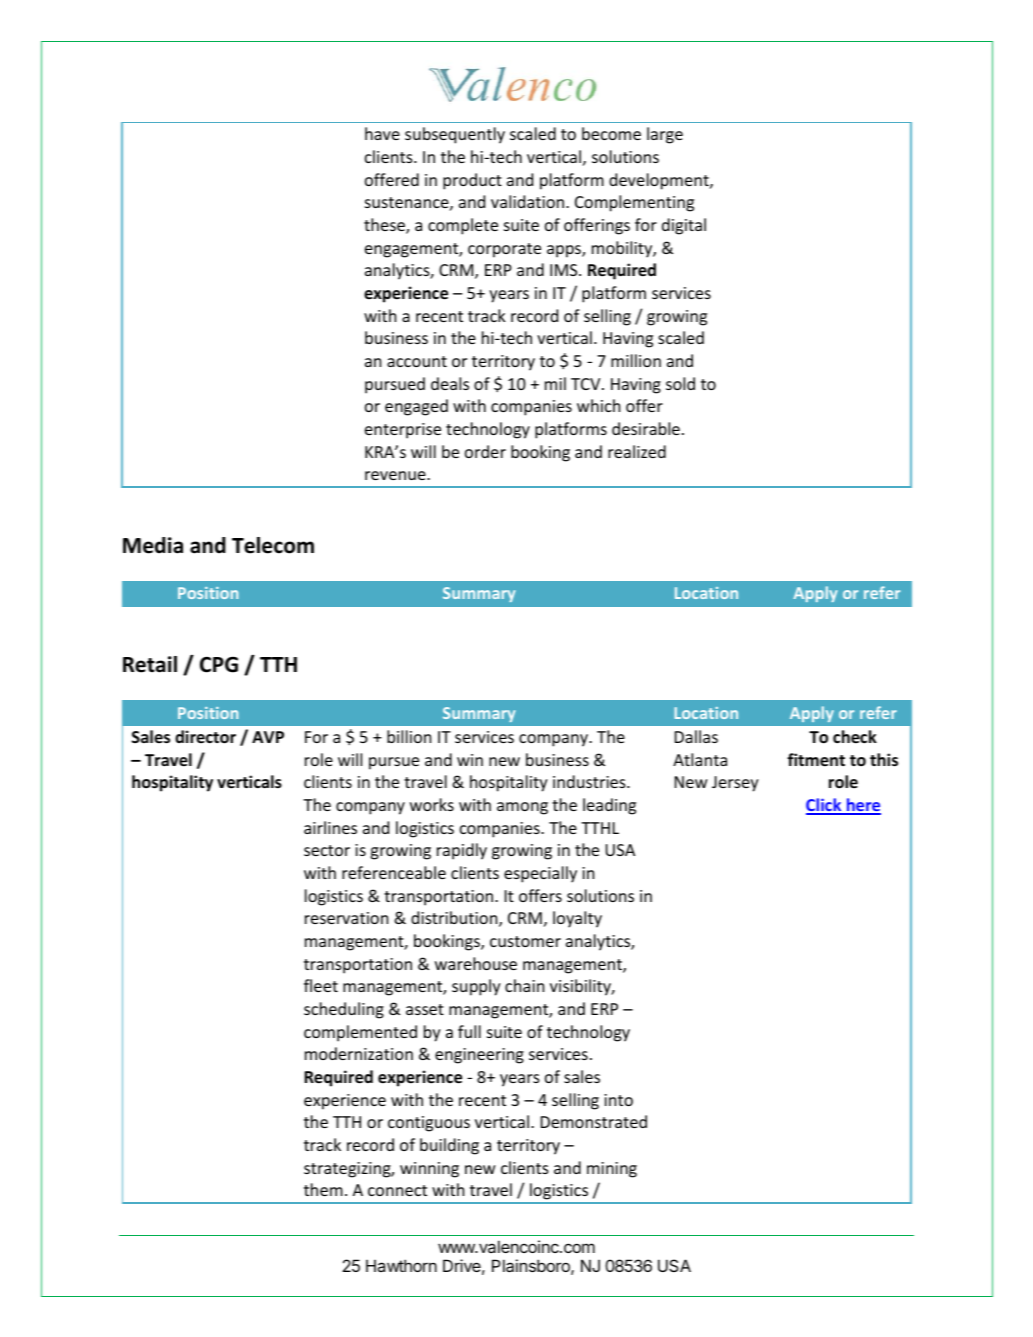  I want to click on realized, so click(637, 451).
